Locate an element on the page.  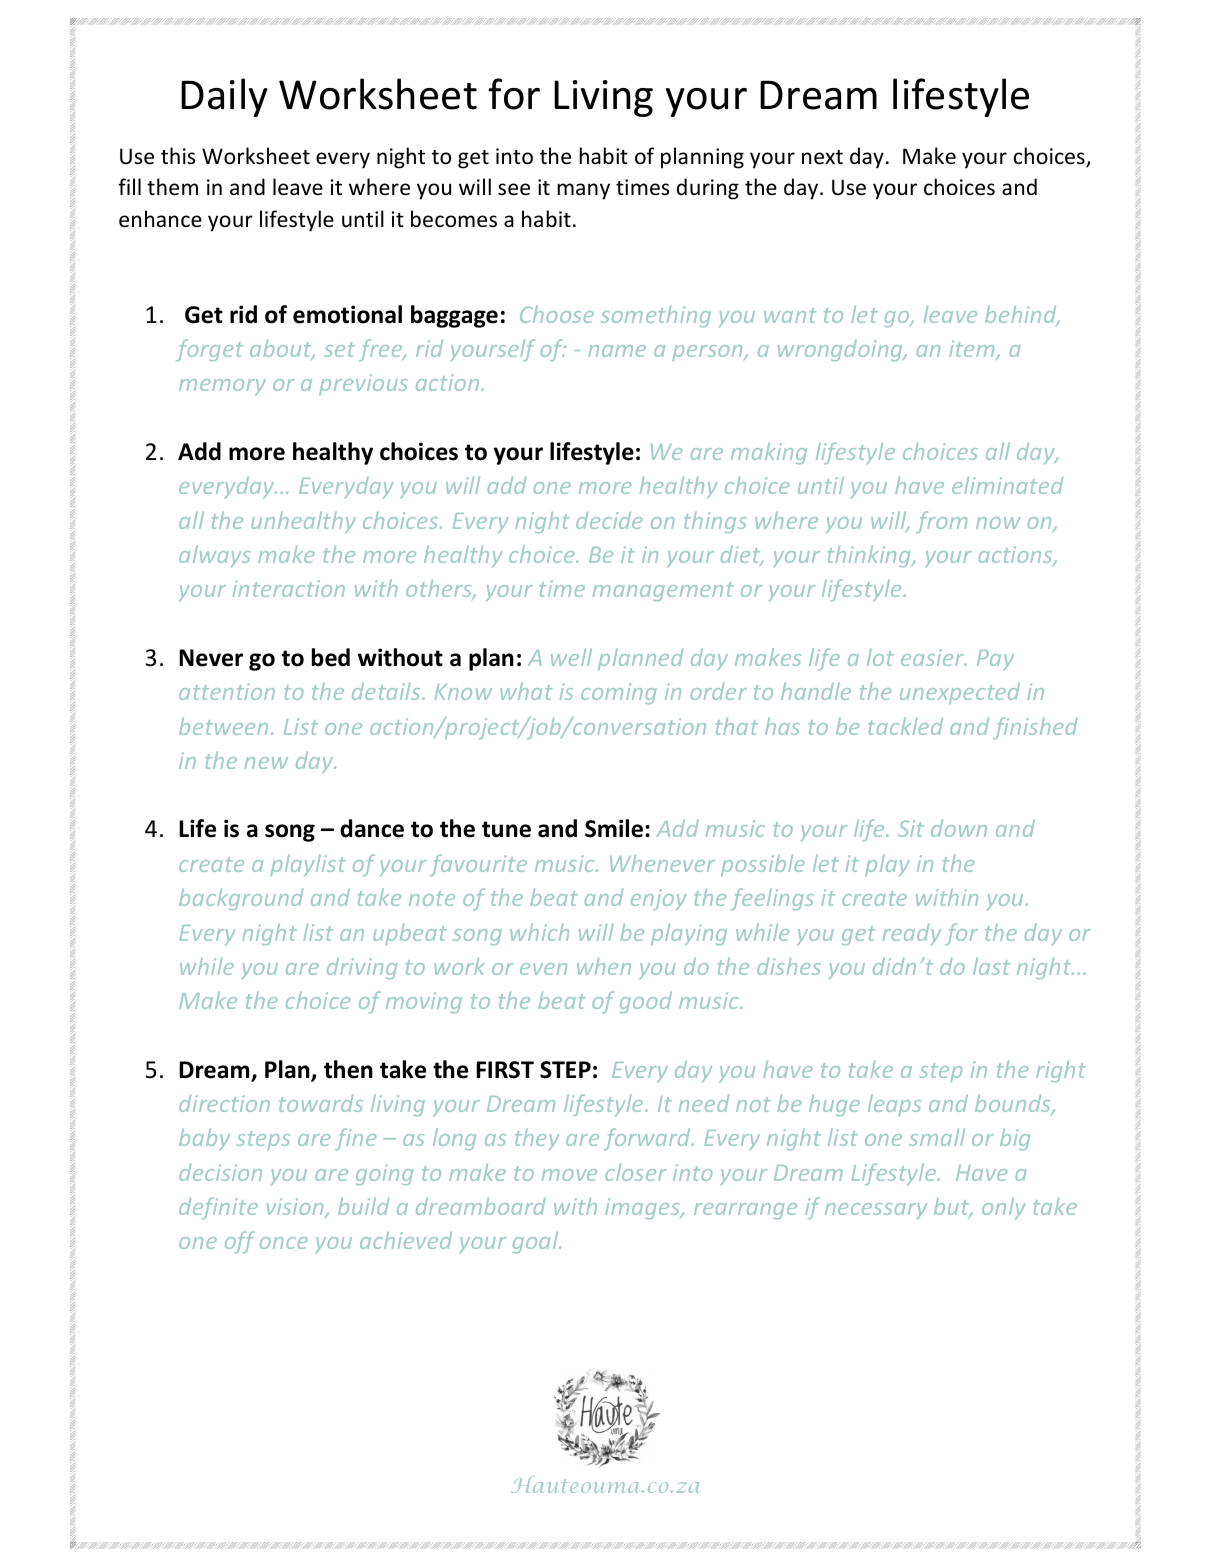
Daily is located at coordinates (224, 97).
